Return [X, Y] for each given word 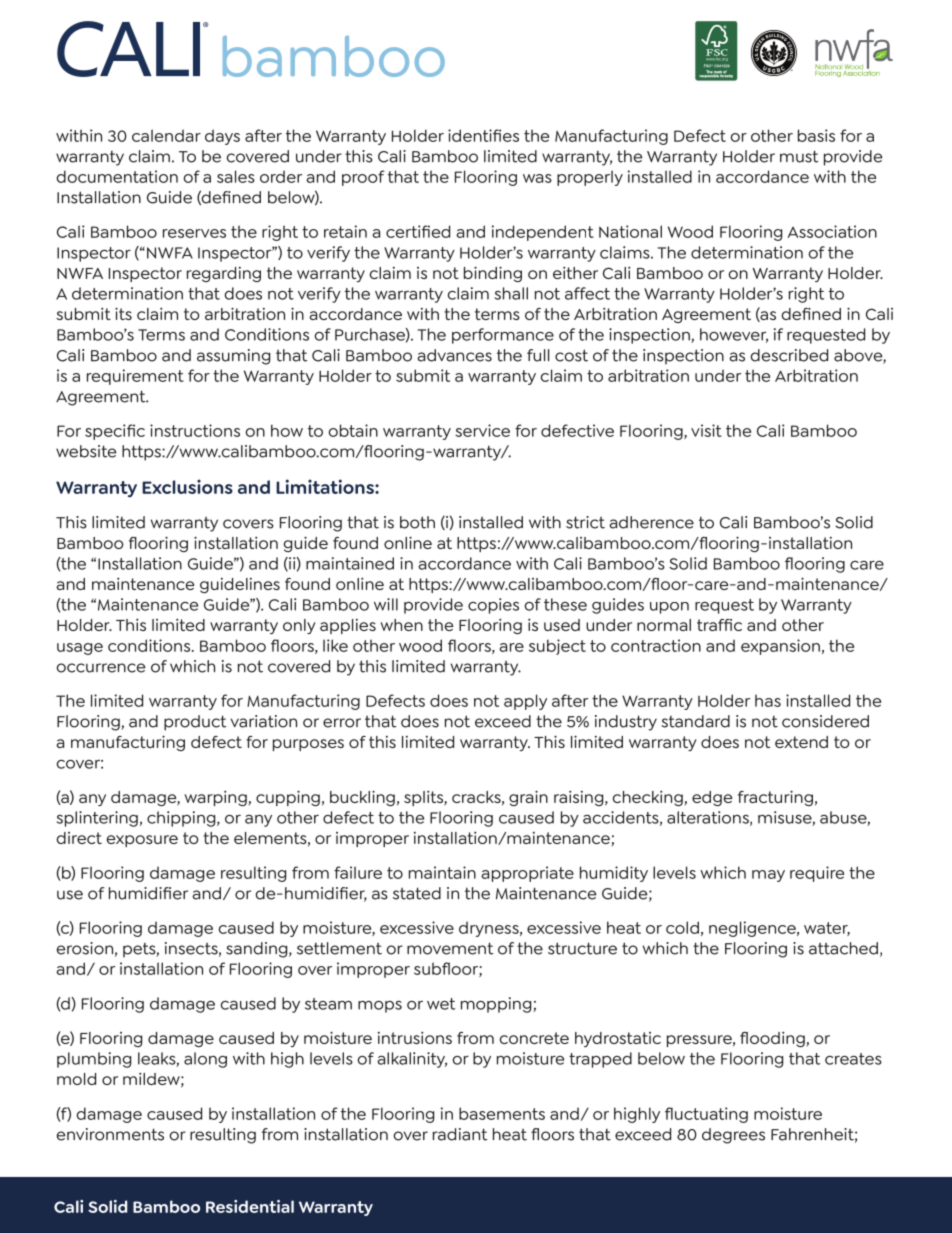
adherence [651, 522]
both [417, 522]
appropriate [527, 874]
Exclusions [187, 486]
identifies [483, 135]
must [799, 156]
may [768, 876]
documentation [117, 176]
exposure [142, 841]
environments [110, 1134]
